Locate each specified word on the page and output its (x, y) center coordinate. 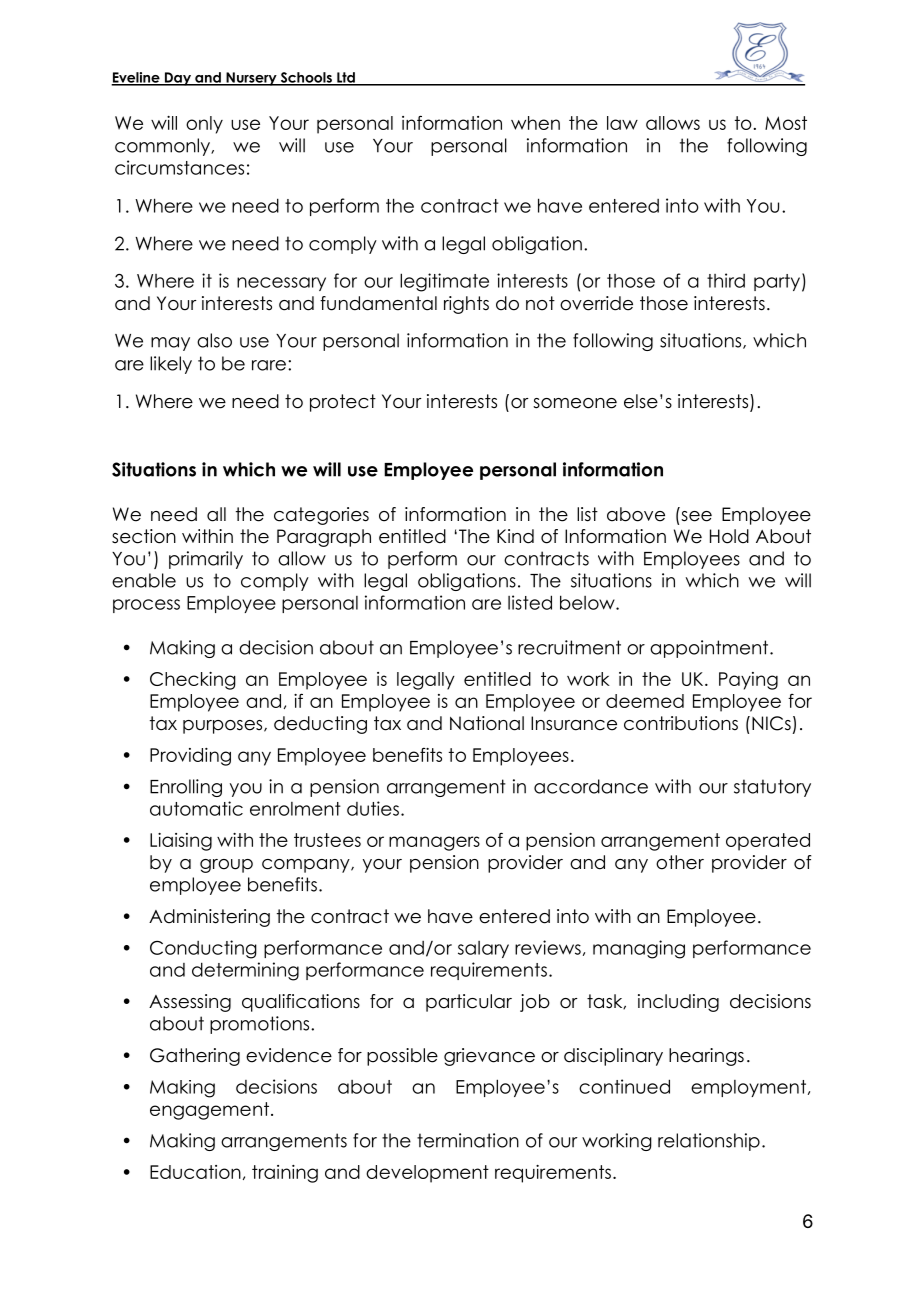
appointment (709, 649)
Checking (193, 681)
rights (466, 305)
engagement (209, 1111)
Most (786, 123)
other (680, 862)
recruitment (569, 647)
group (226, 866)
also (214, 340)
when (535, 123)
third (726, 280)
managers (434, 843)
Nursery (251, 79)
